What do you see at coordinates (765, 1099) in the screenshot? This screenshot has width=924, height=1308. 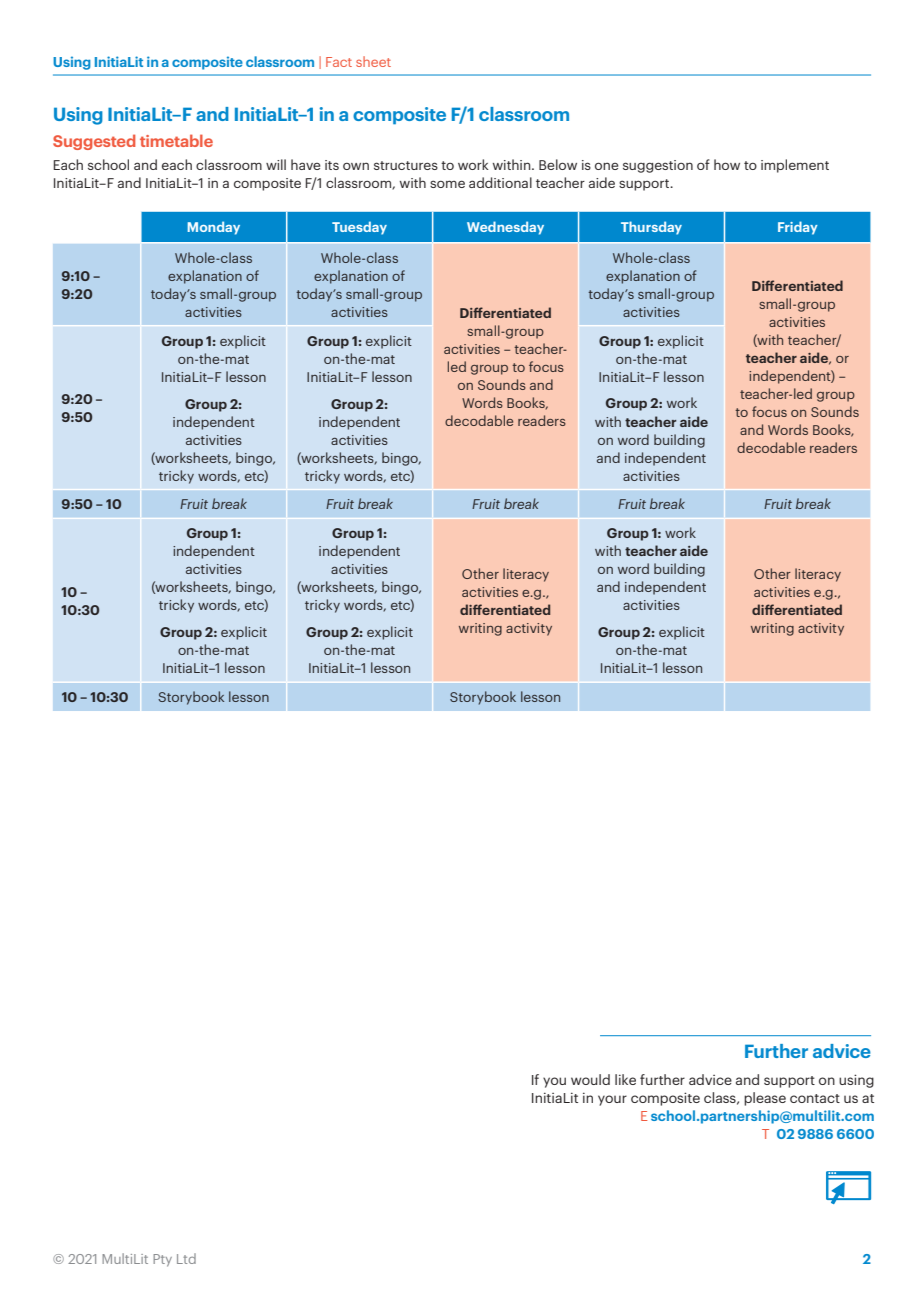 I see `please` at bounding box center [765, 1099].
